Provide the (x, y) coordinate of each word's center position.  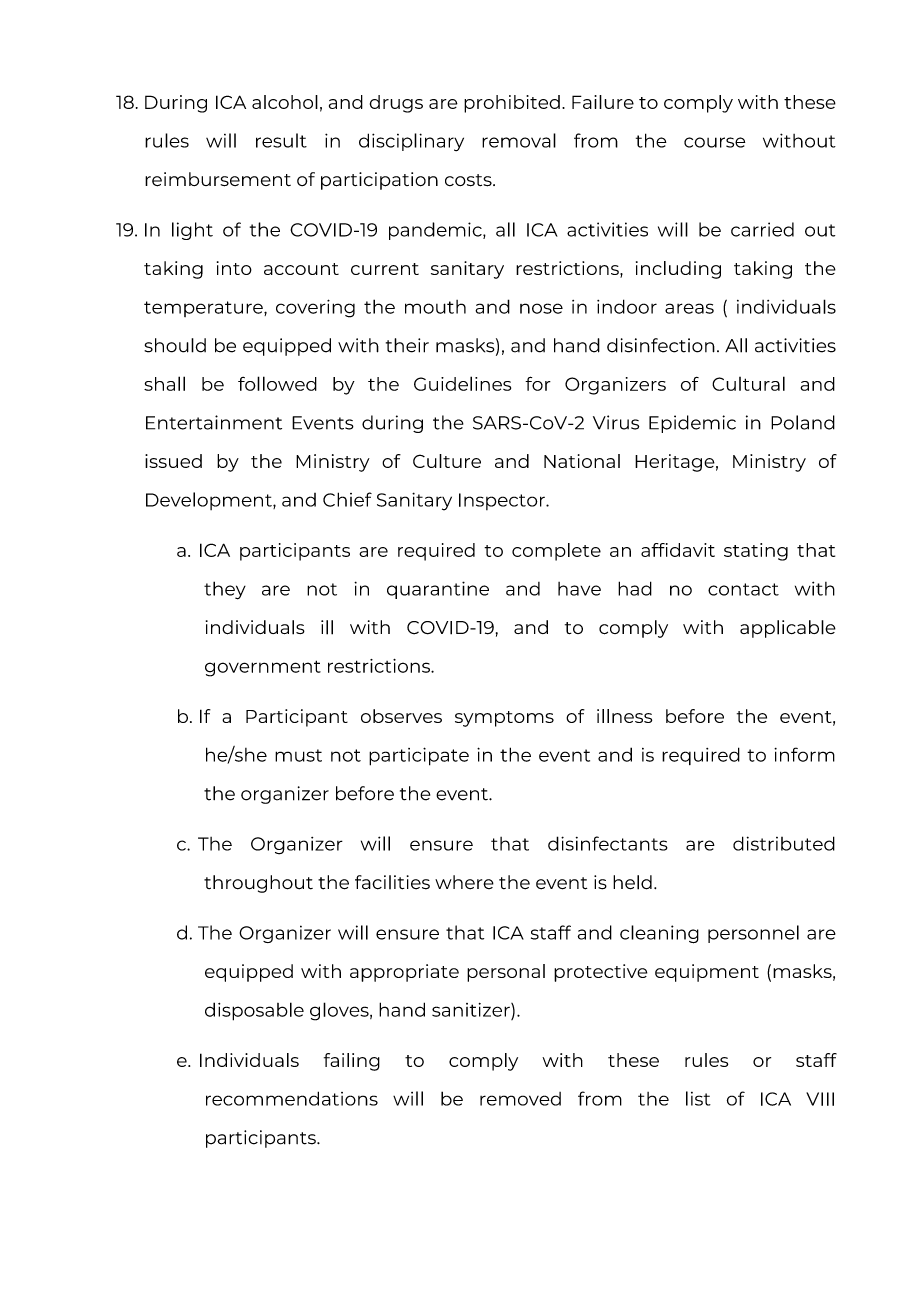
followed (277, 383)
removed (520, 1099)
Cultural (748, 383)
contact (743, 589)
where (464, 882)
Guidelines (462, 383)
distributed (784, 843)
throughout (258, 884)
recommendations (292, 1098)
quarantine (438, 590)
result (281, 140)
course (714, 142)
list (698, 1098)
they (225, 590)
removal (519, 140)
